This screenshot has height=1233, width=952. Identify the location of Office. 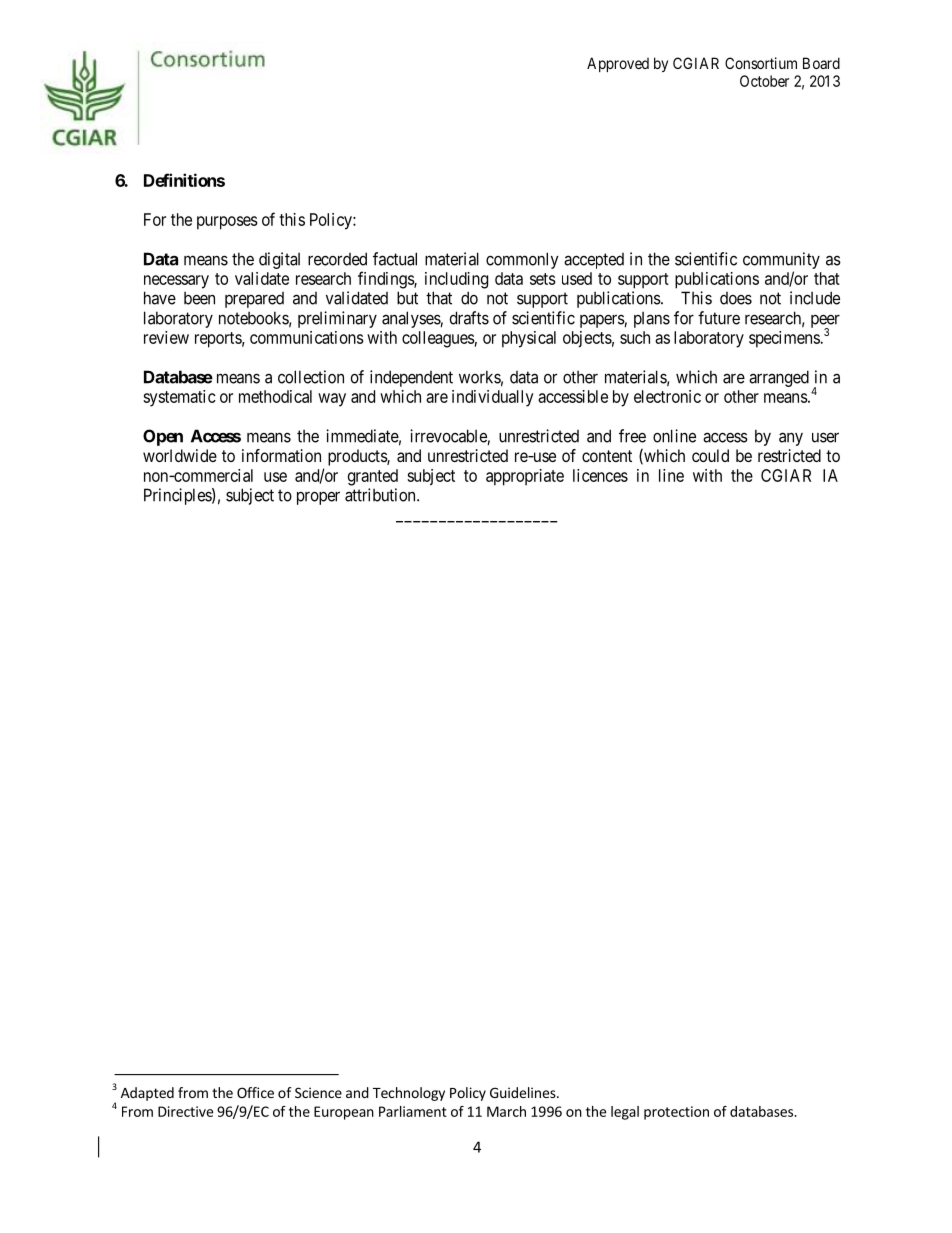
(255, 1092).
